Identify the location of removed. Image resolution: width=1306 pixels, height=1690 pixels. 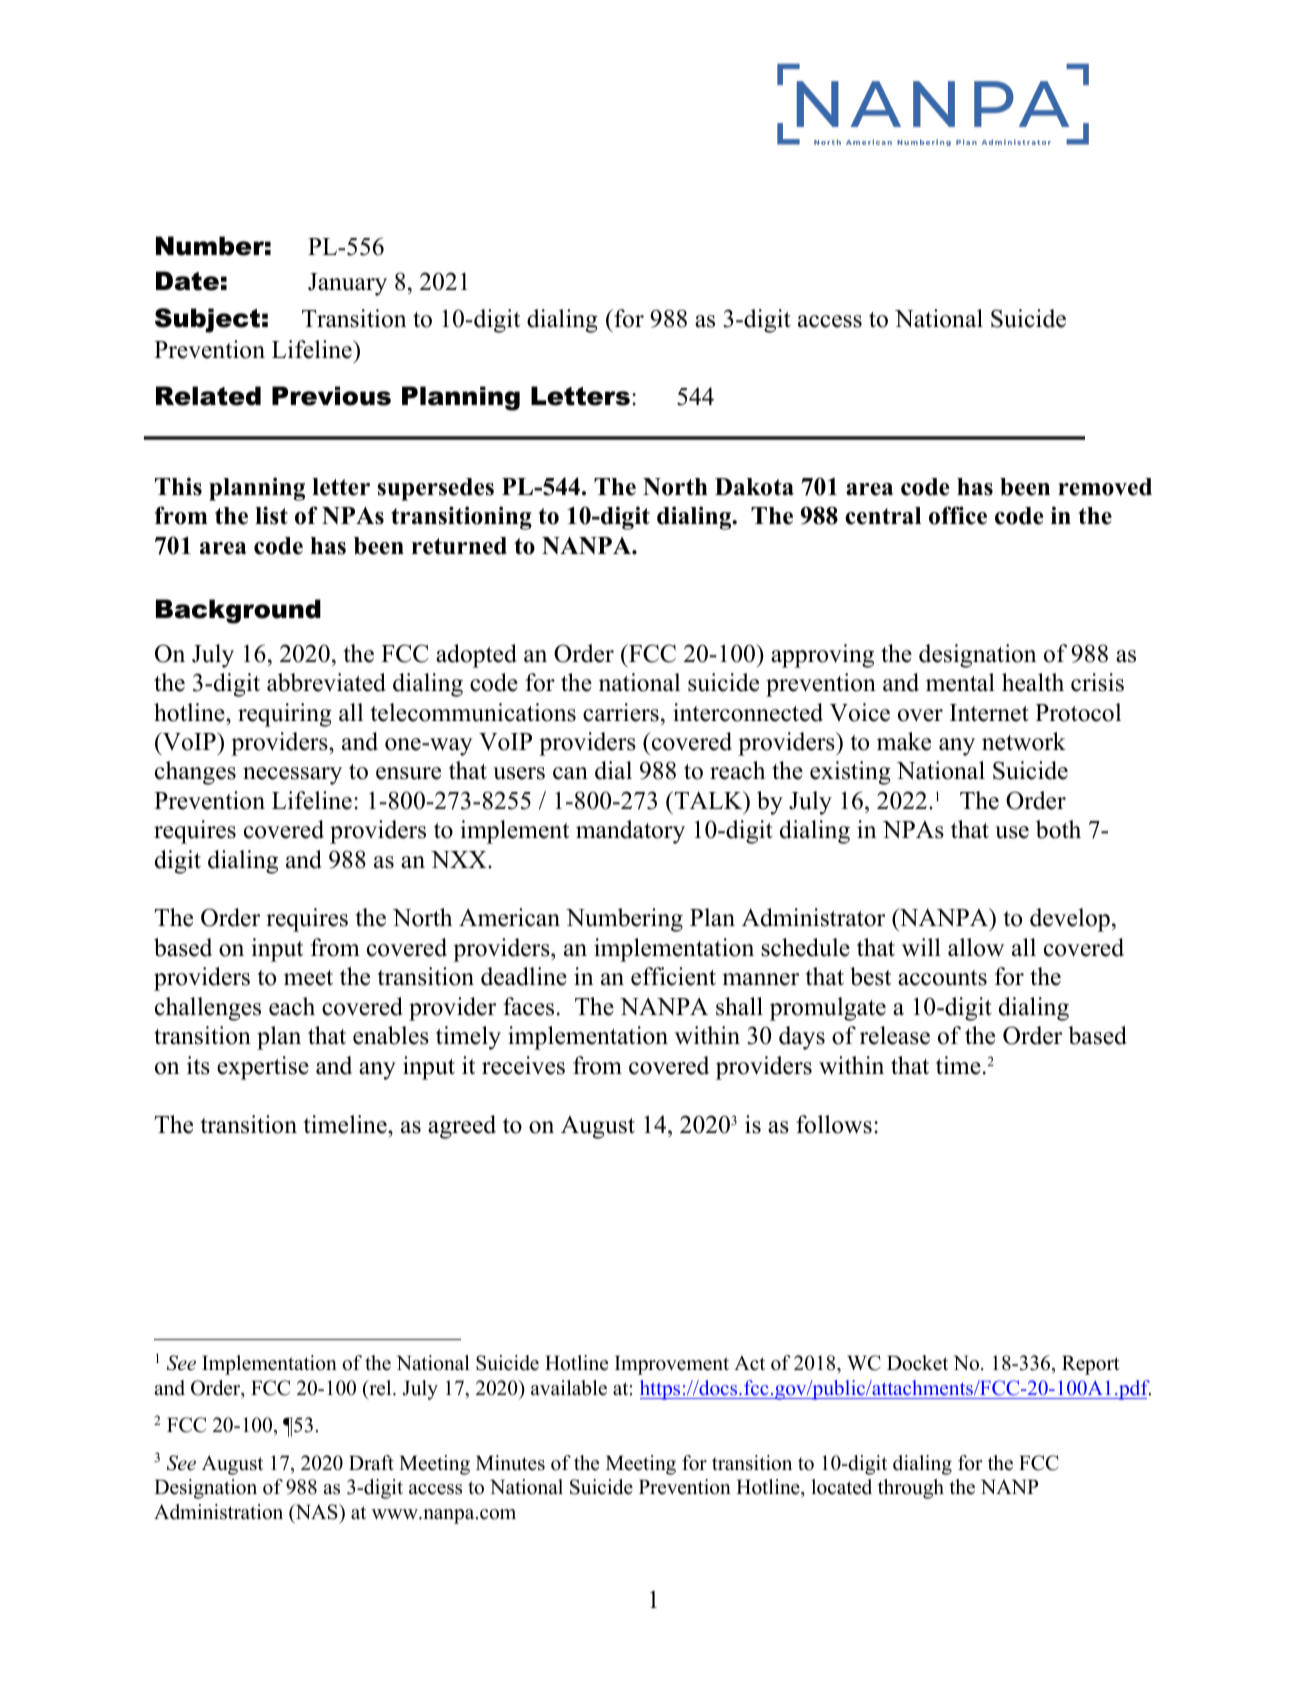
(1105, 487).
